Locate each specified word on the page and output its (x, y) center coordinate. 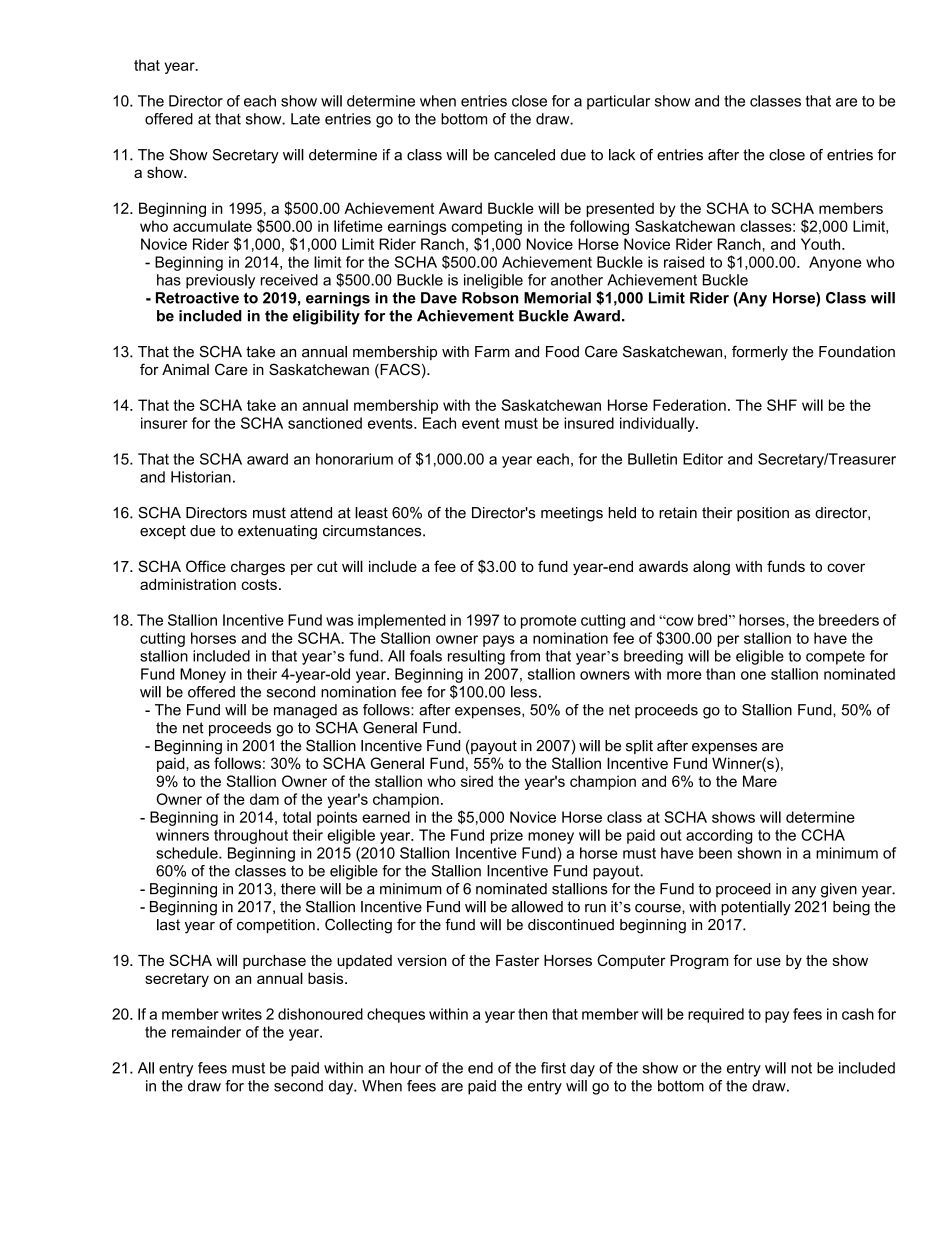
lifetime (358, 226)
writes (242, 1014)
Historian (201, 477)
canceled (524, 155)
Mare (760, 781)
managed (305, 711)
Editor (703, 459)
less (524, 692)
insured (589, 423)
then (533, 1014)
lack (622, 155)
